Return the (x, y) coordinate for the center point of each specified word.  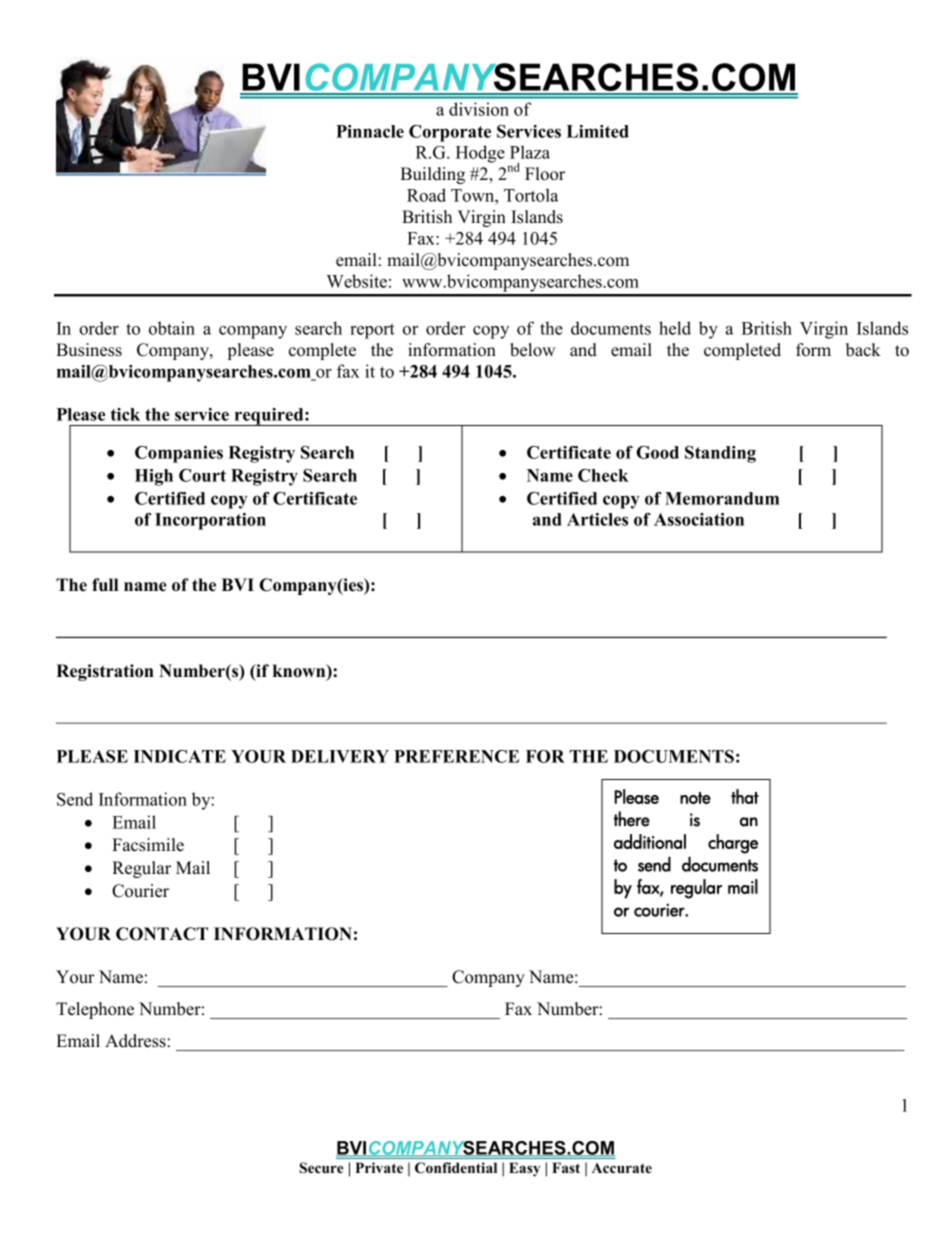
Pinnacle (370, 131)
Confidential (456, 1168)
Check (603, 475)
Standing (720, 454)
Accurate (622, 1168)
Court (202, 475)
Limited (598, 131)
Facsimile (148, 845)
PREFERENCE (456, 756)
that (745, 796)
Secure (321, 1168)
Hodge (480, 154)
